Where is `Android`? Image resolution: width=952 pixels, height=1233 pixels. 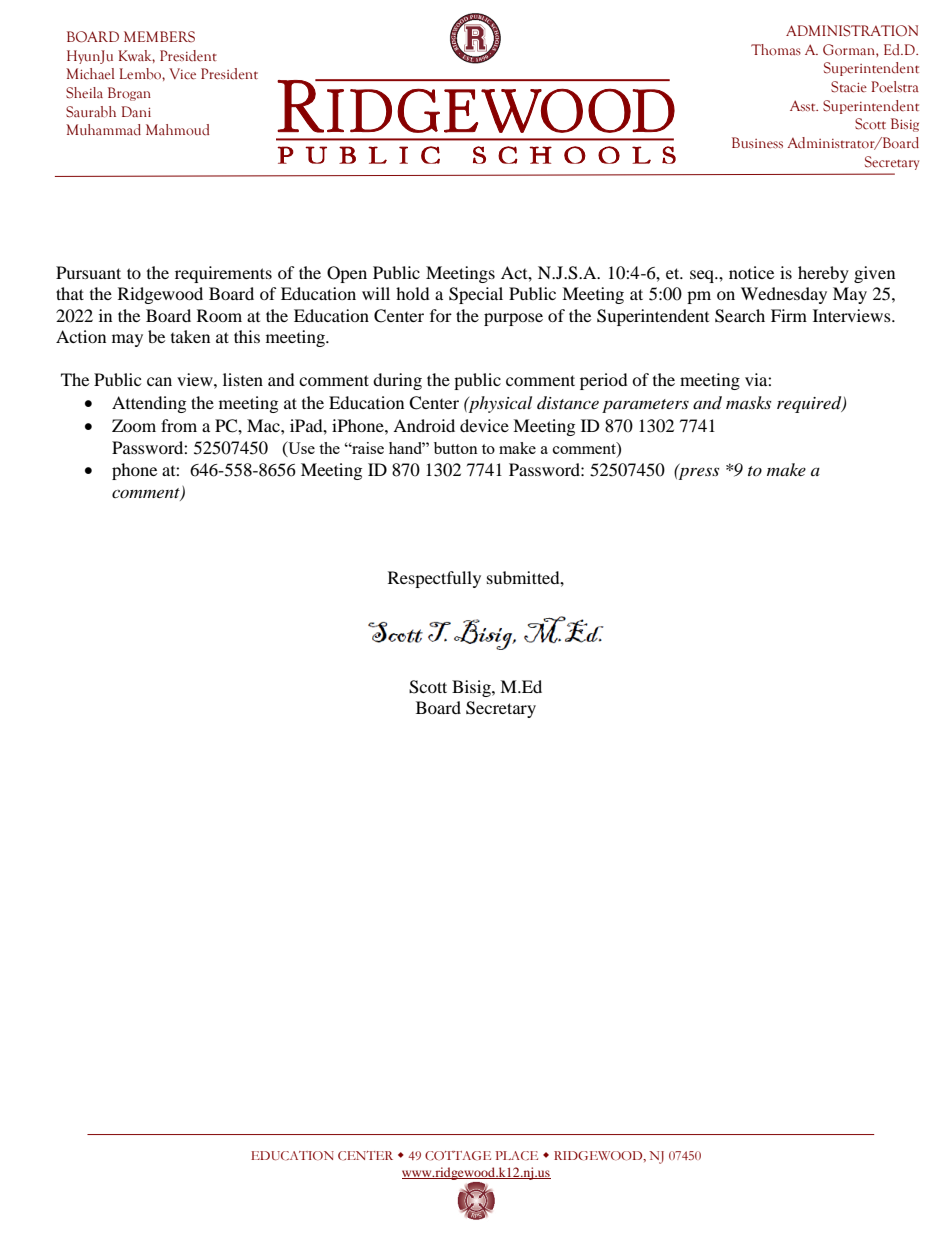 Android is located at coordinates (424, 425).
